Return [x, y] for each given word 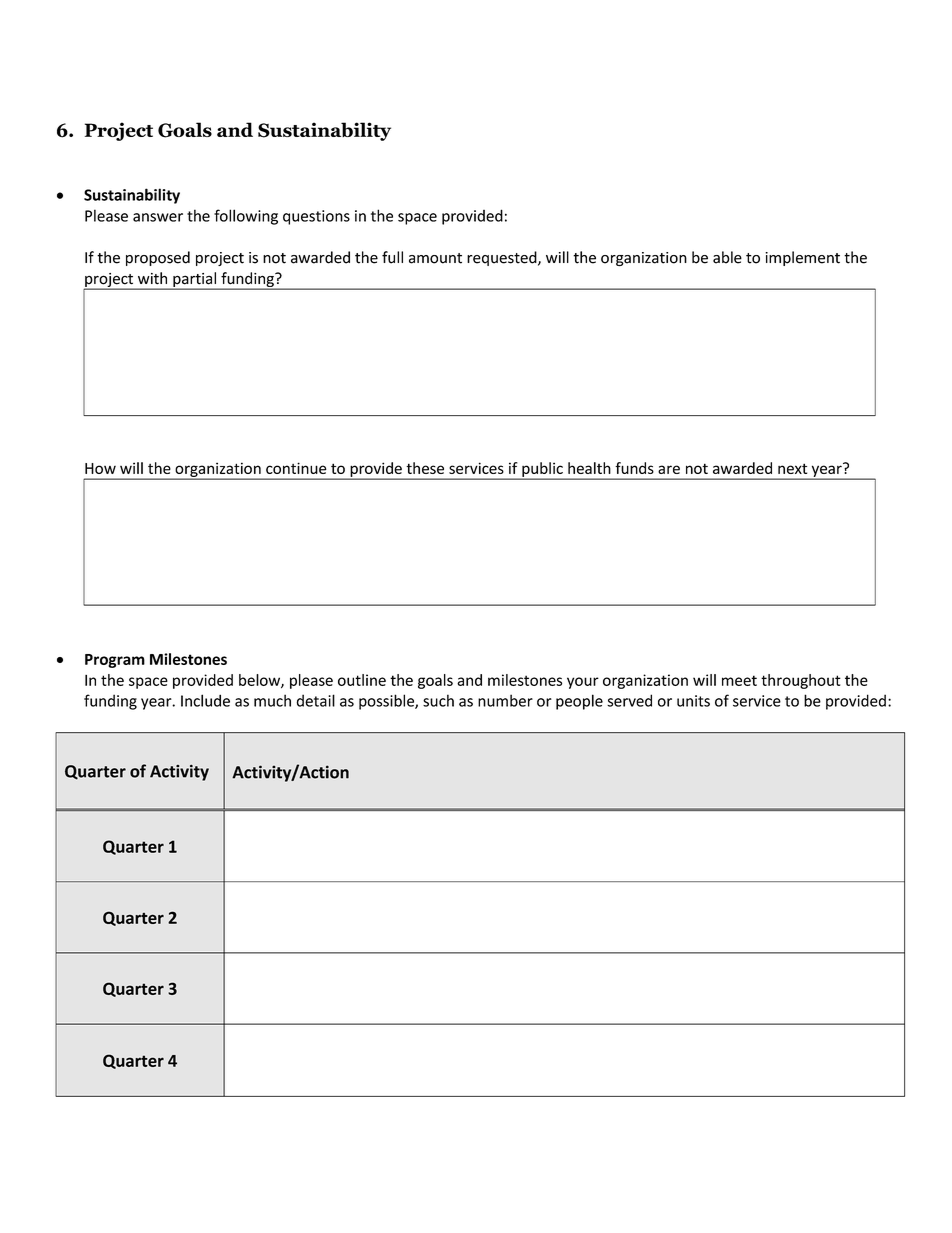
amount [435, 258]
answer [158, 217]
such [438, 700]
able [727, 257]
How [100, 468]
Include [205, 700]
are [669, 469]
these [425, 468]
